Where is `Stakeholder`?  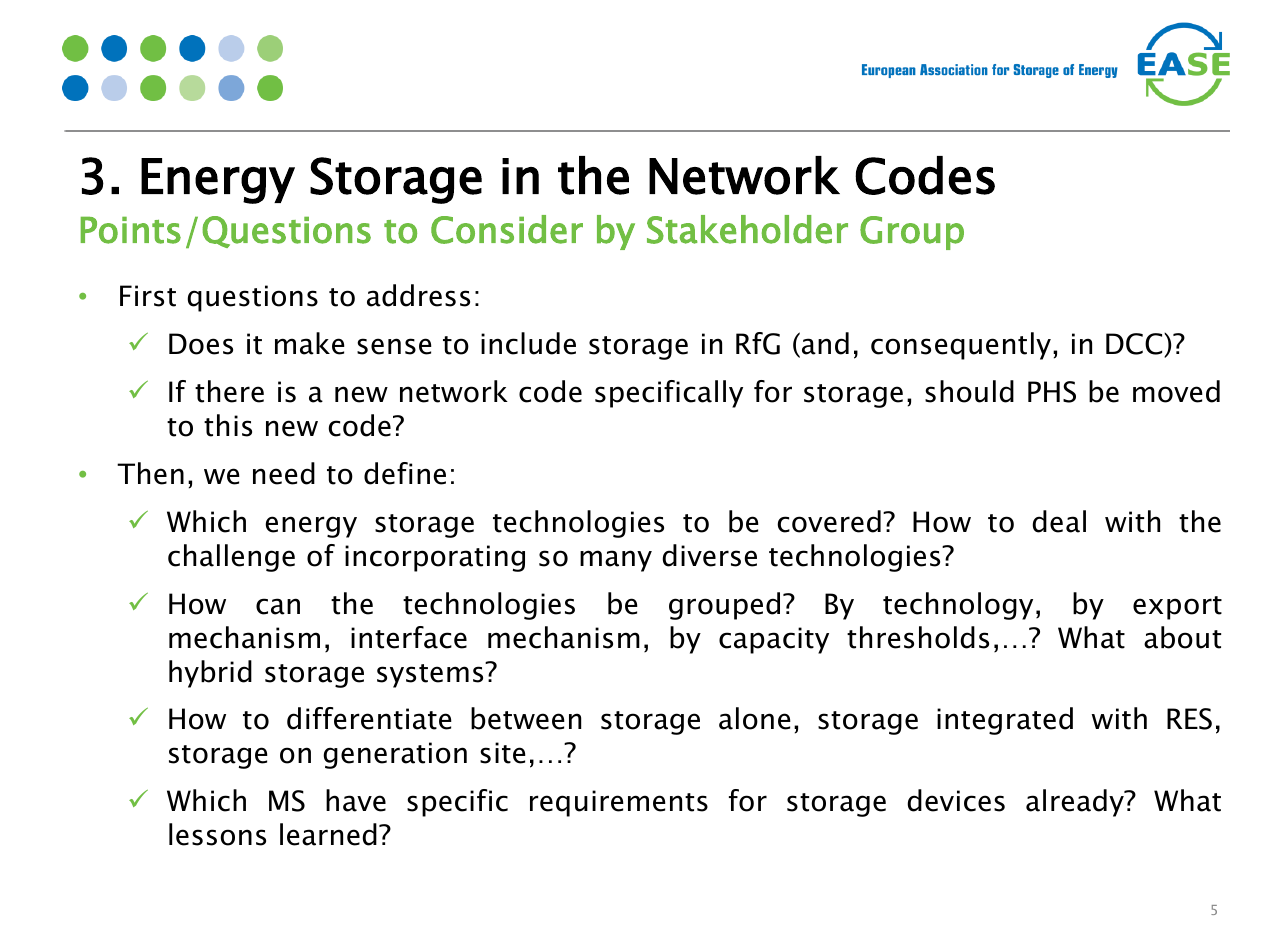 Stakeholder is located at coordinates (747, 229).
